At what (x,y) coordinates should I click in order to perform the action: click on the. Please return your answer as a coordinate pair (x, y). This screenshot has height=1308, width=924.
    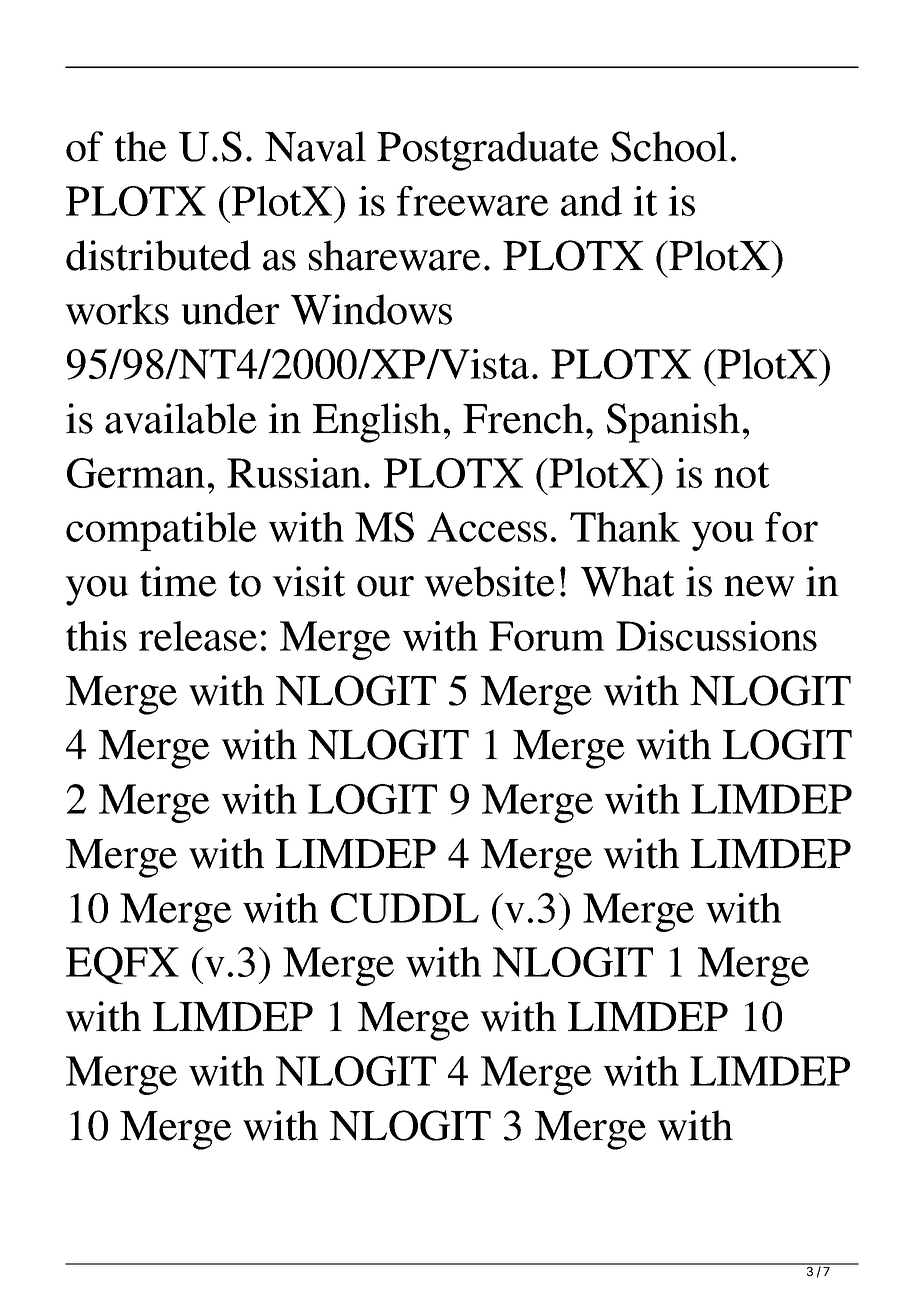
    Looking at the image, I should click on (141, 146).
